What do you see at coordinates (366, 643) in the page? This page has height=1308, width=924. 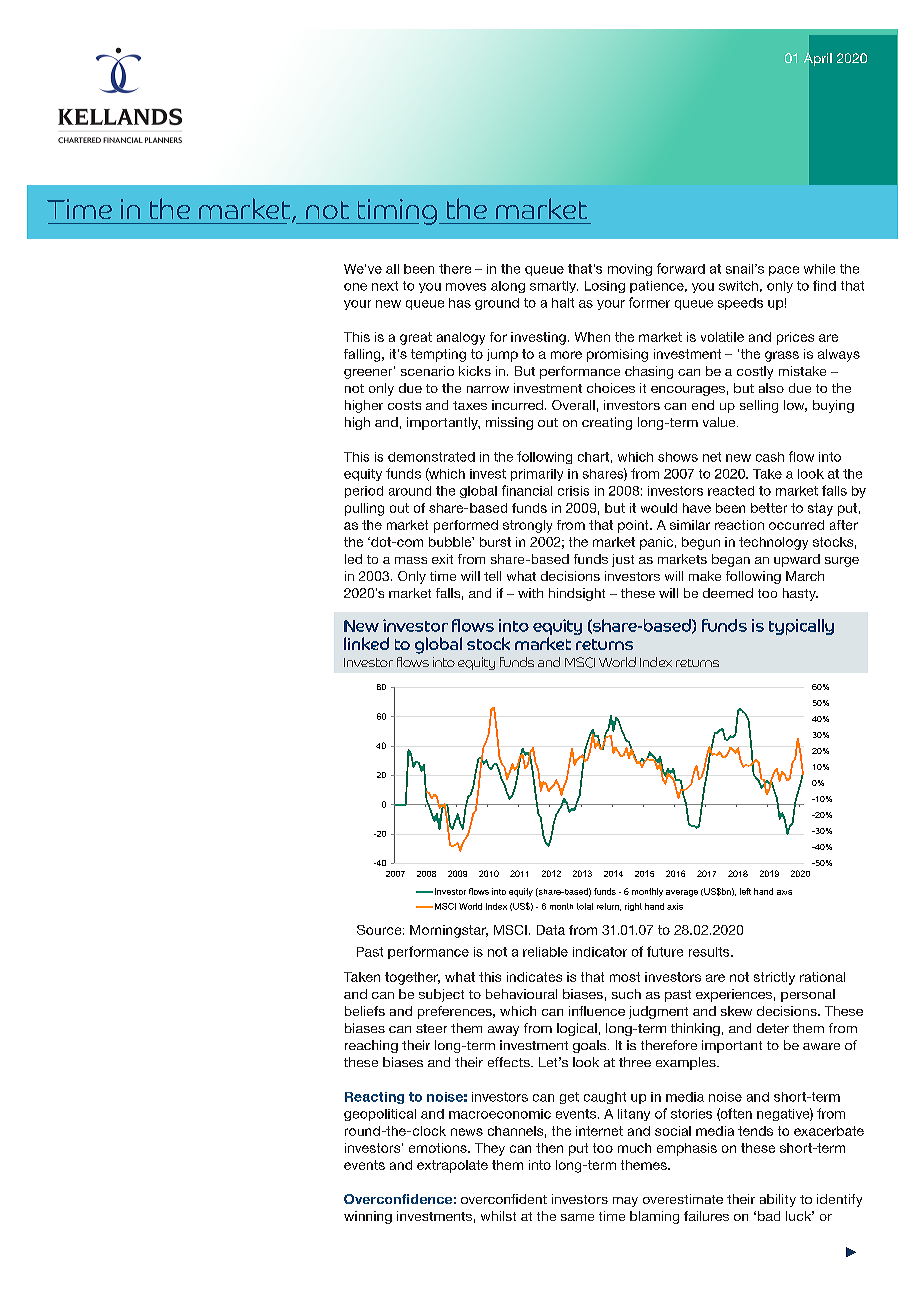 I see `linked` at bounding box center [366, 643].
